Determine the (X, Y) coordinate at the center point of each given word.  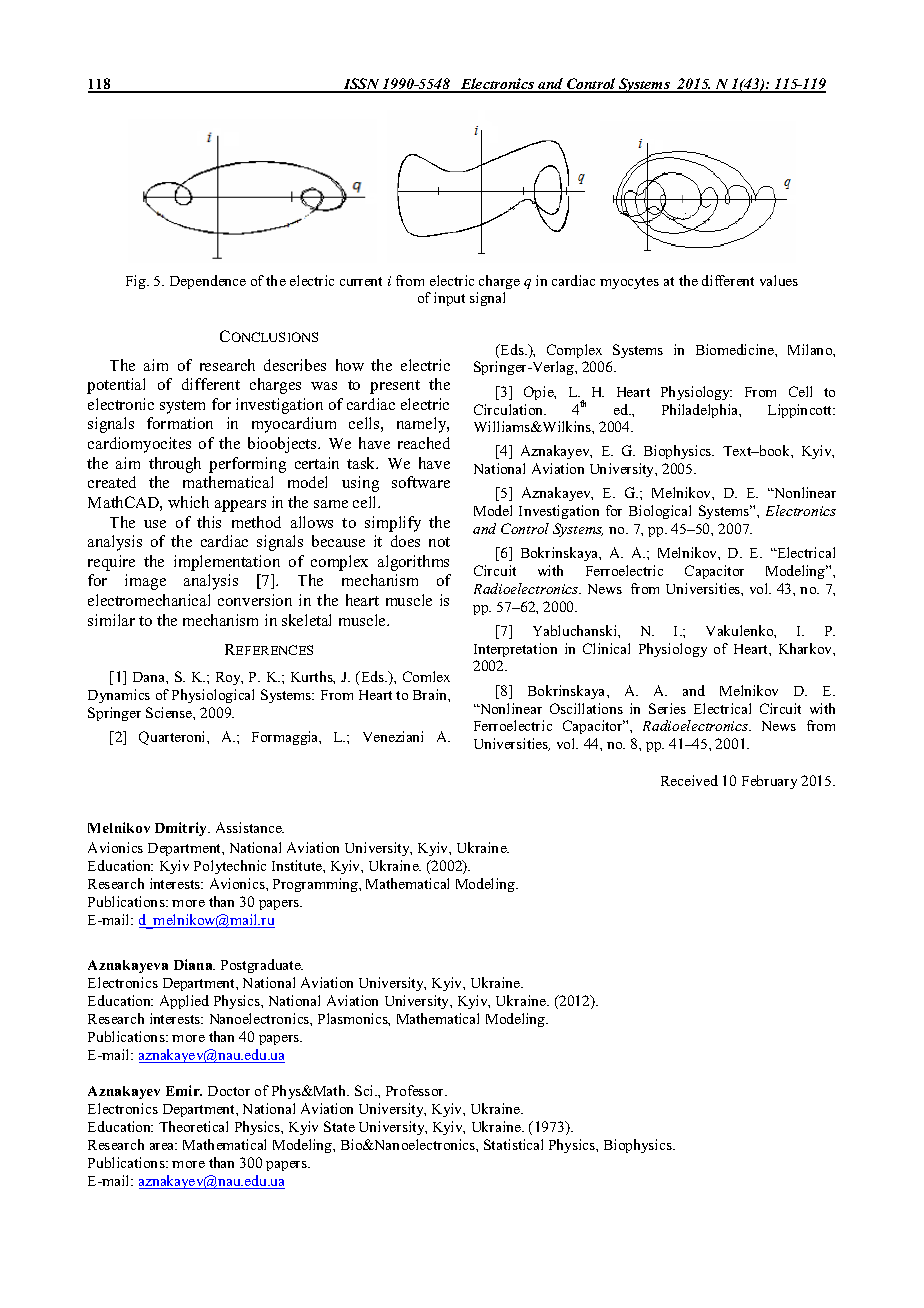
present (395, 387)
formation (180, 423)
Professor (416, 1090)
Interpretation (515, 650)
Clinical (606, 648)
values (779, 280)
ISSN (361, 85)
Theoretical (193, 1126)
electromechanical (149, 600)
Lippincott (801, 411)
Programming (316, 885)
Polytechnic (230, 867)
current (361, 281)
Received (689, 780)
